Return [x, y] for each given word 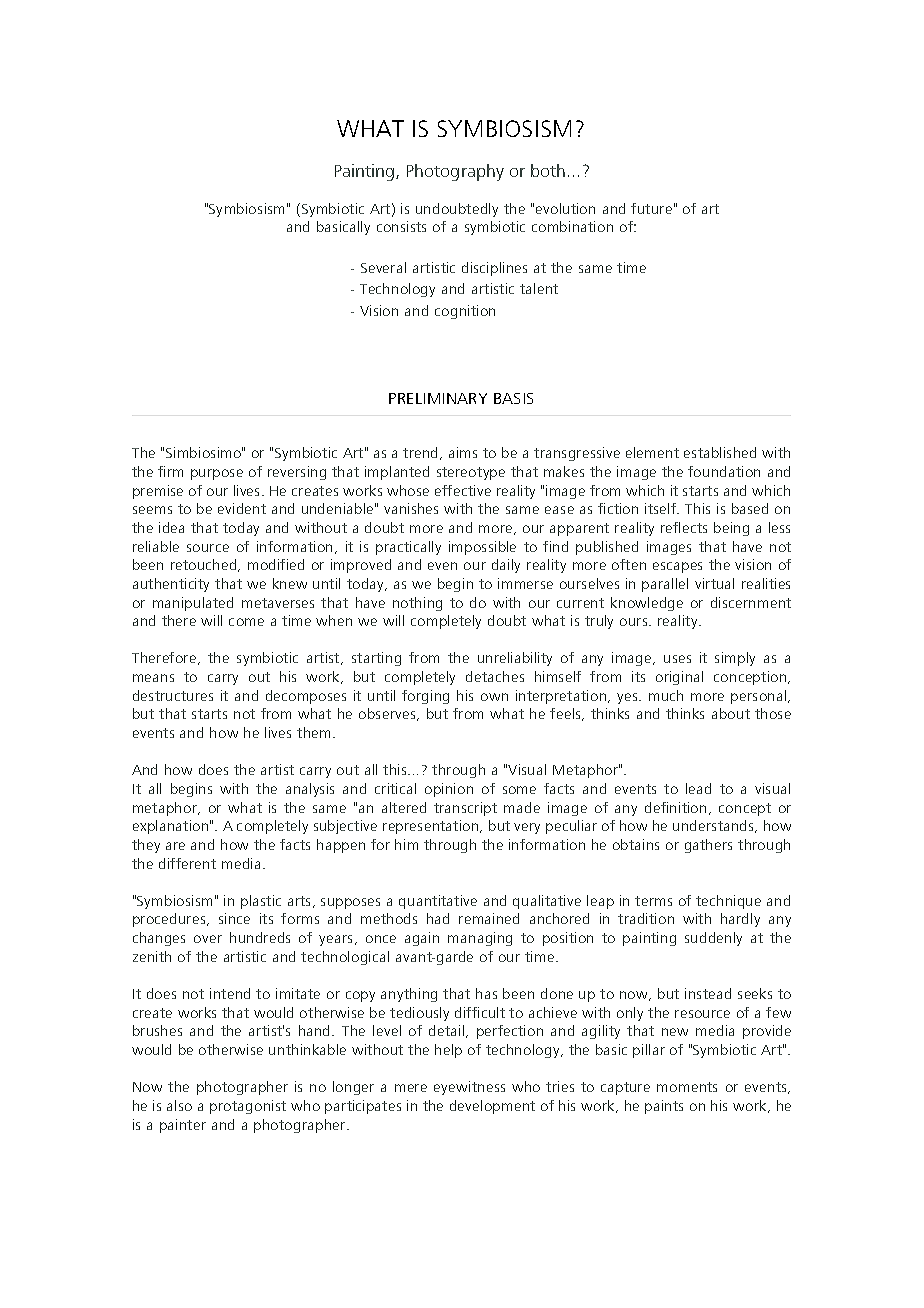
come [246, 622]
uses [677, 659]
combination [572, 226]
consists [401, 226]
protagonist [248, 1107]
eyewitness [469, 1088]
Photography [455, 172]
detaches [495, 676]
